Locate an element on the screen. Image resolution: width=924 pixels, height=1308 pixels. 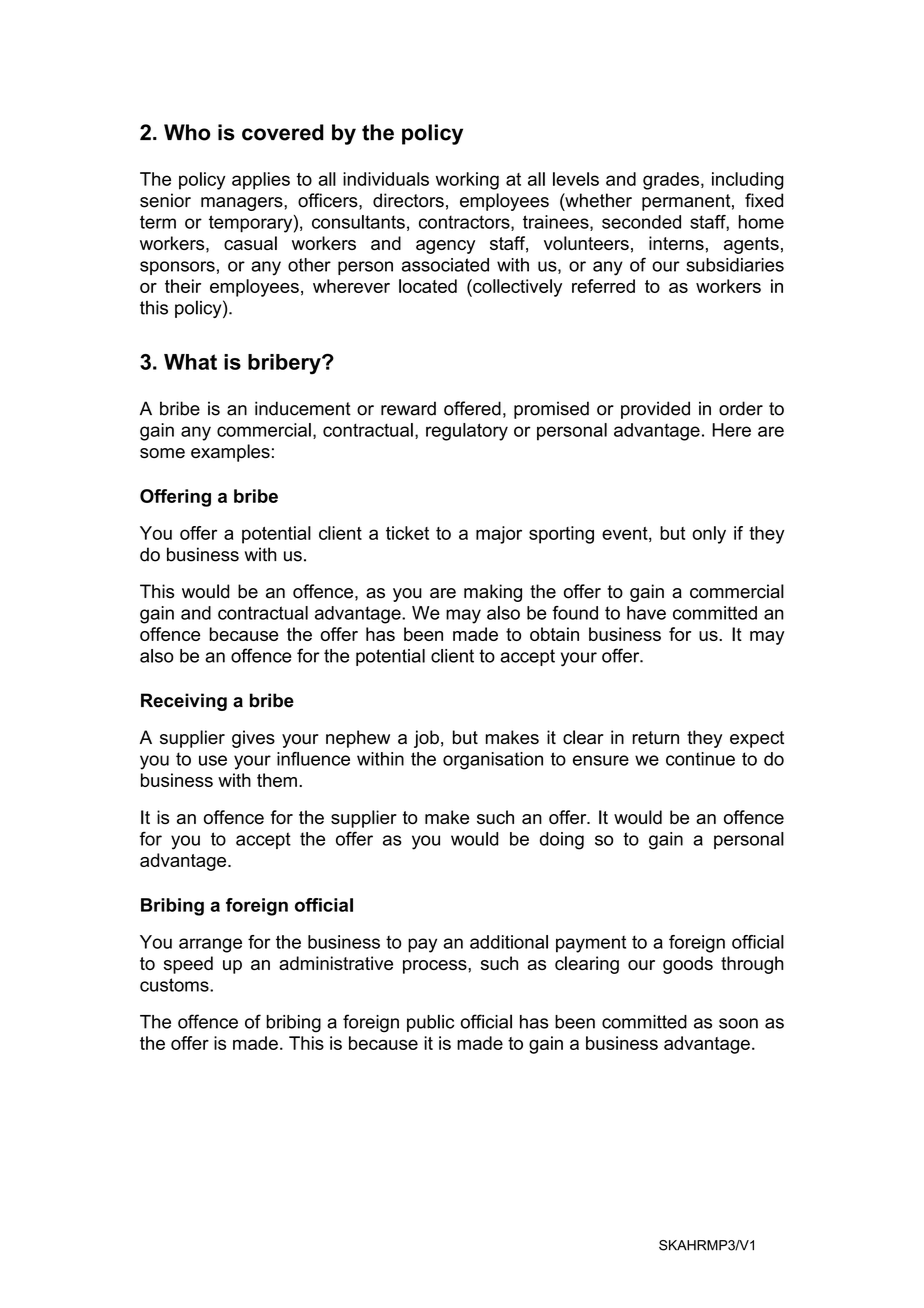
public is located at coordinates (430, 1023).
